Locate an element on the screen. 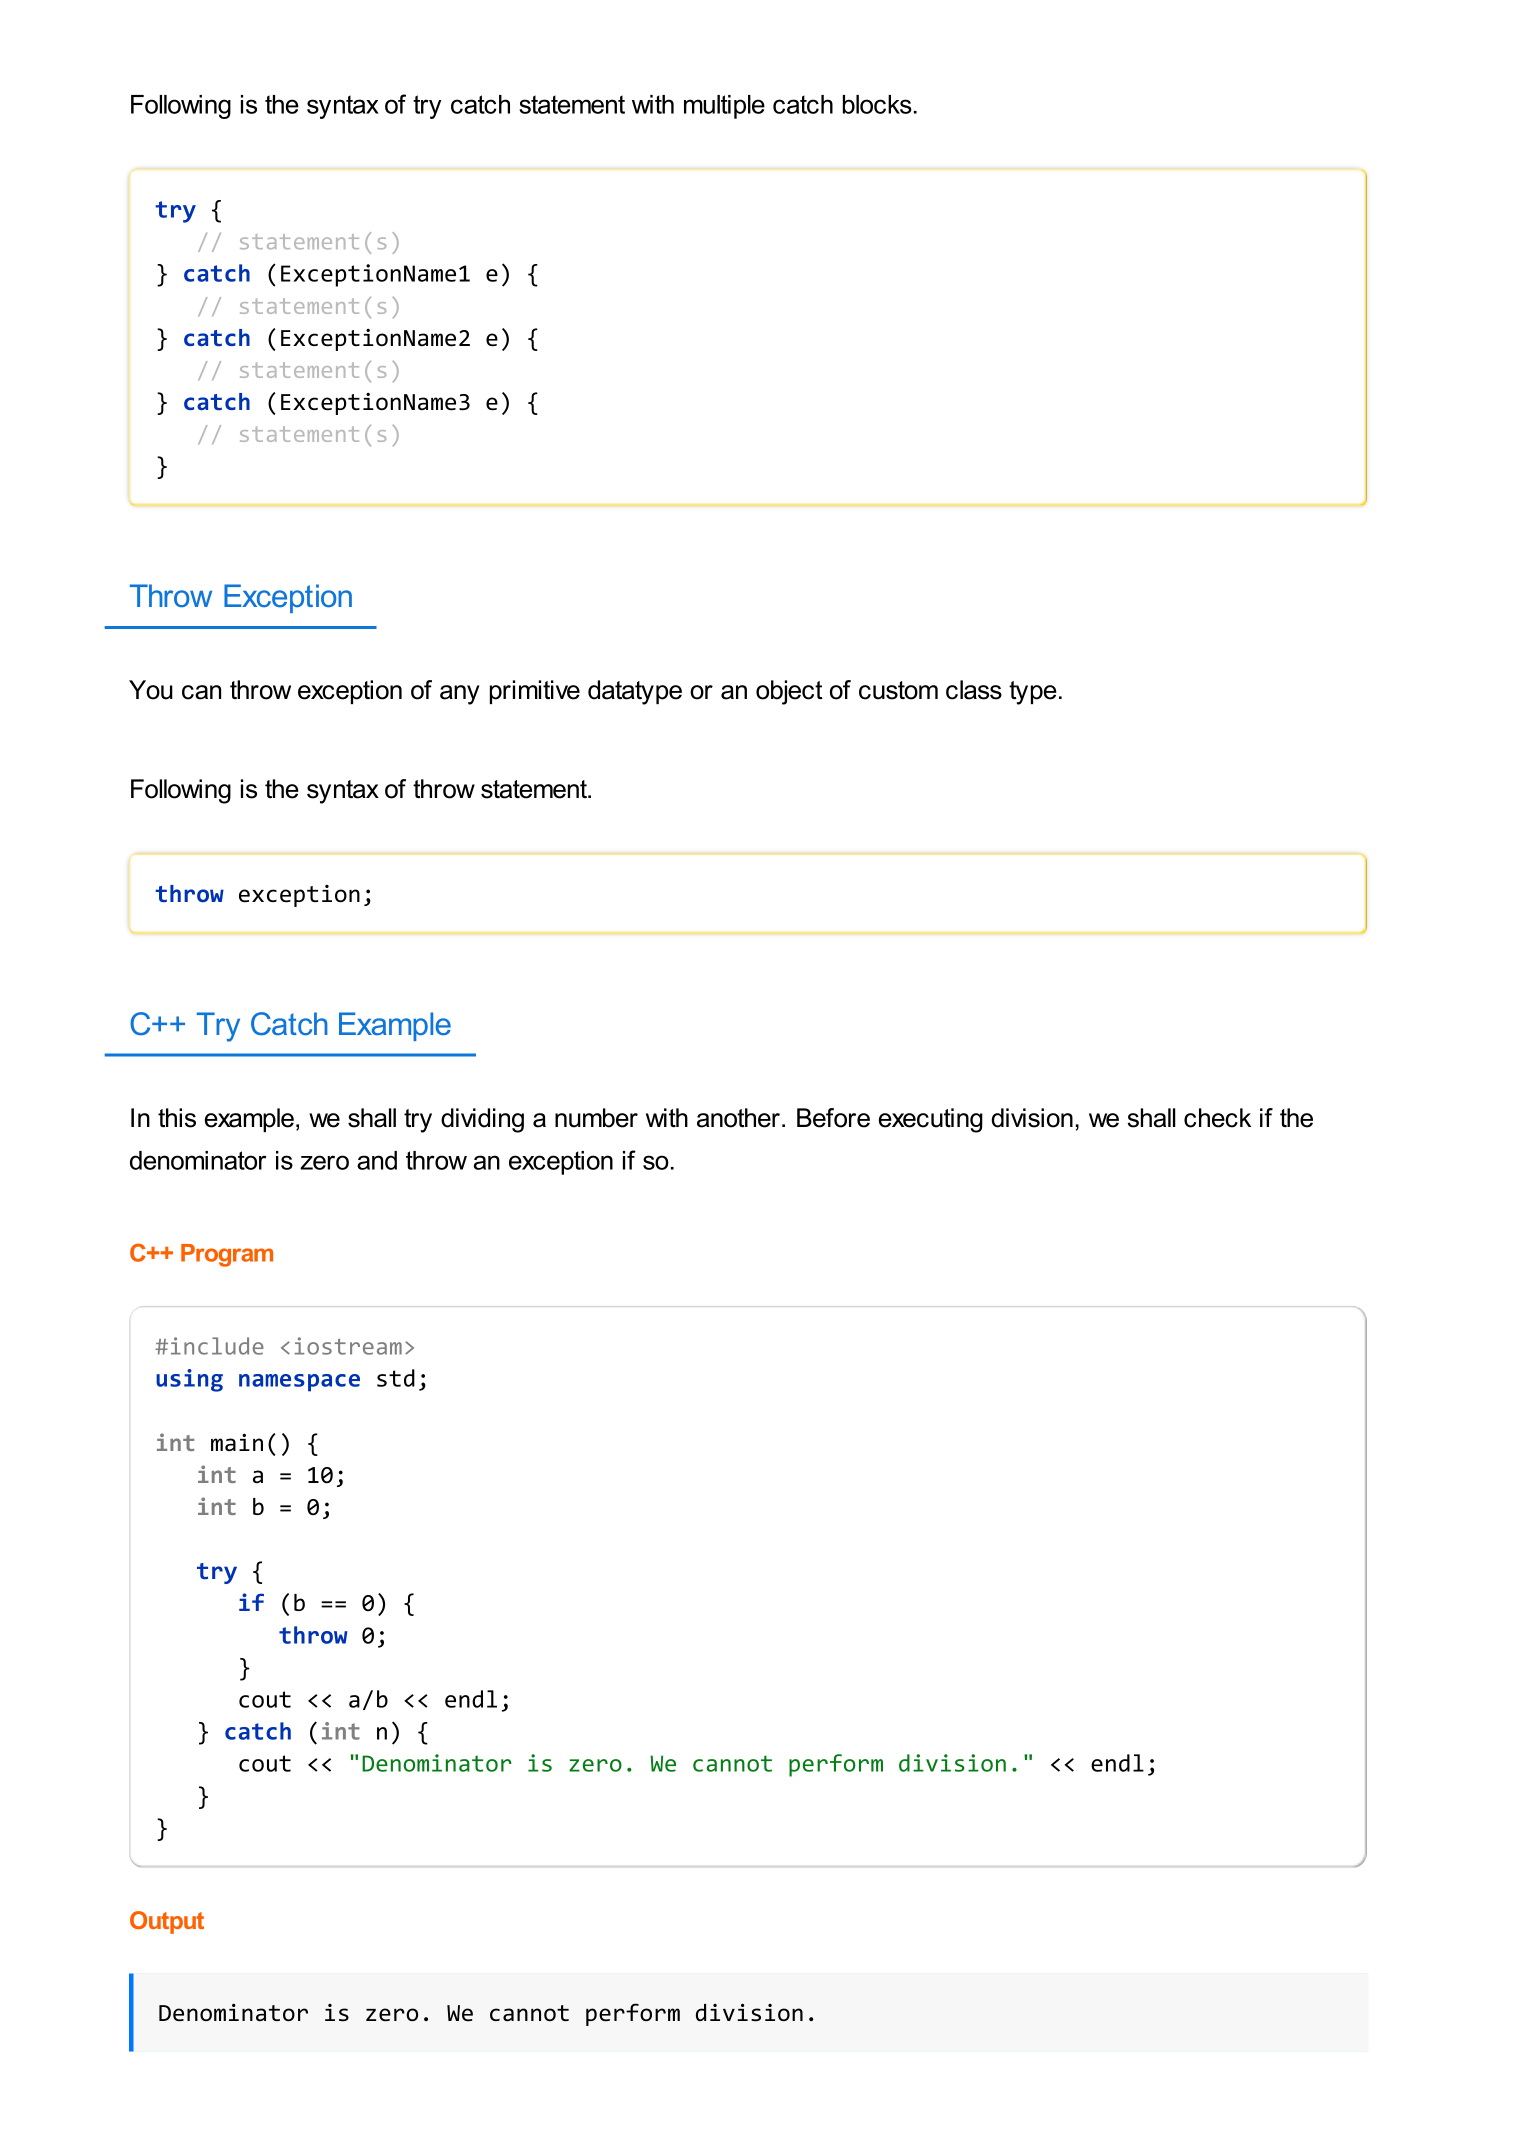 Image resolution: width=1515 pixels, height=2144 pixels. another is located at coordinates (738, 1118).
